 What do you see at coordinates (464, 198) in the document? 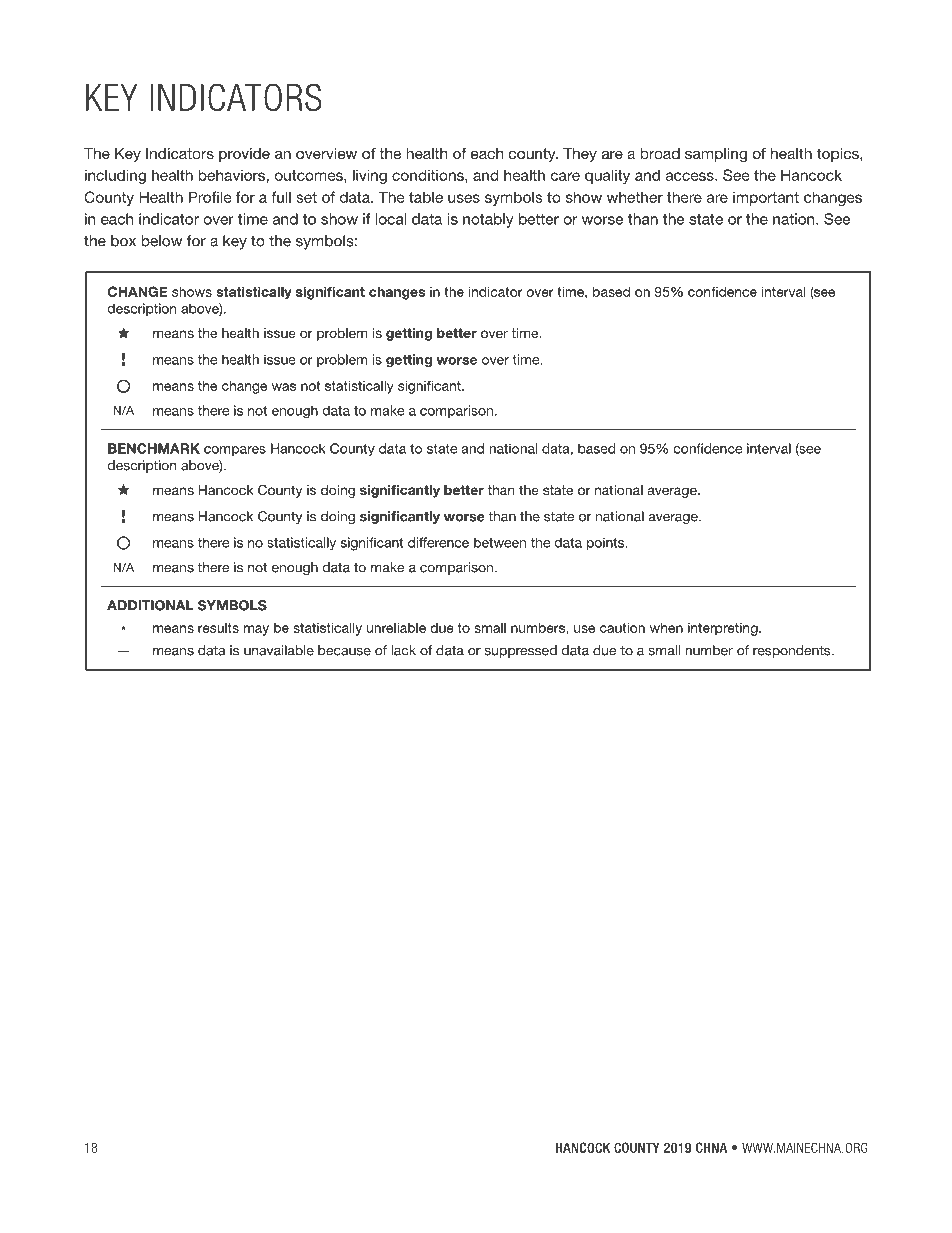
I see `uses` at bounding box center [464, 198].
